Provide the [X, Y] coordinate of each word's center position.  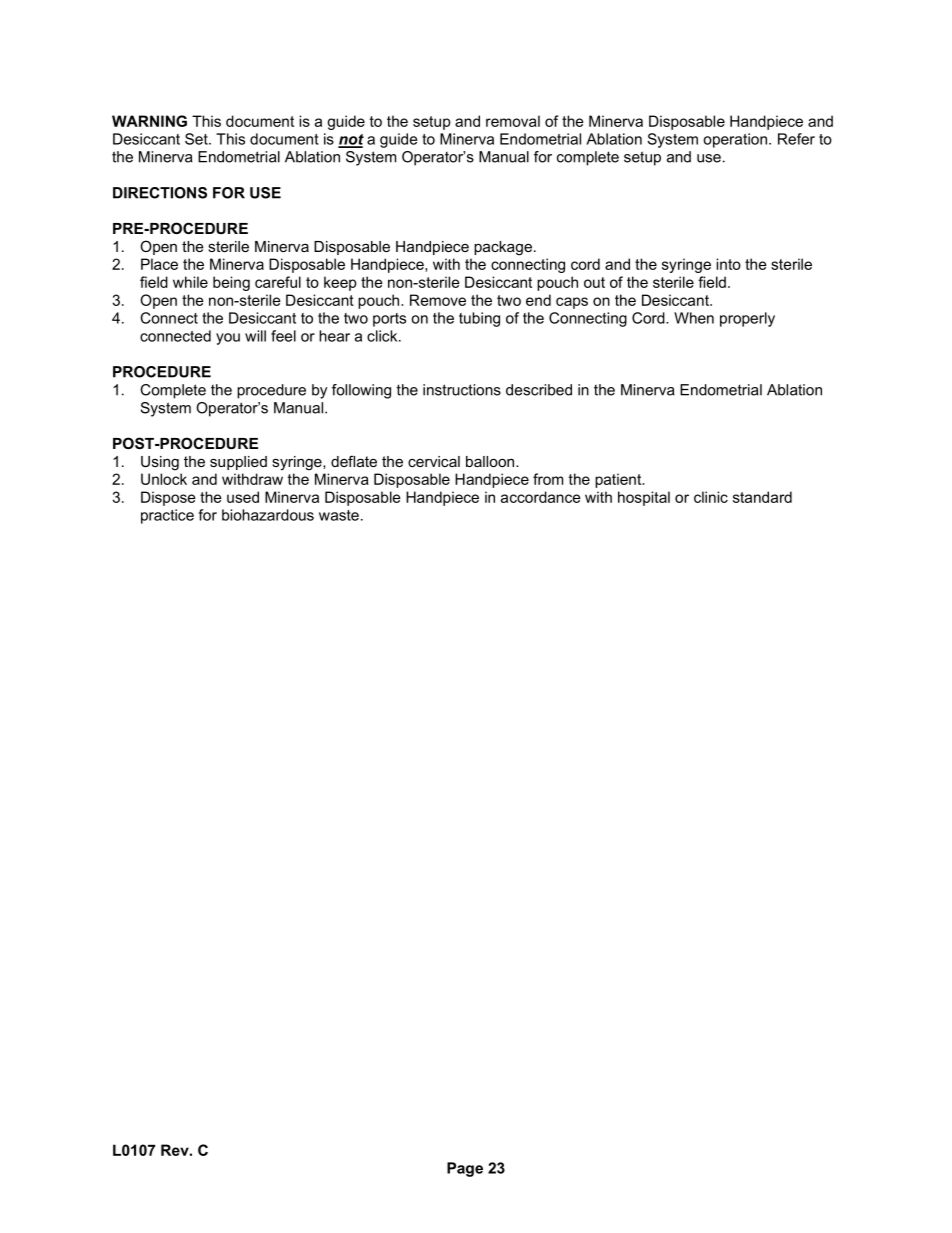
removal [513, 121]
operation [736, 140]
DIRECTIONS [160, 193]
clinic [711, 497]
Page [465, 1169]
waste [339, 515]
